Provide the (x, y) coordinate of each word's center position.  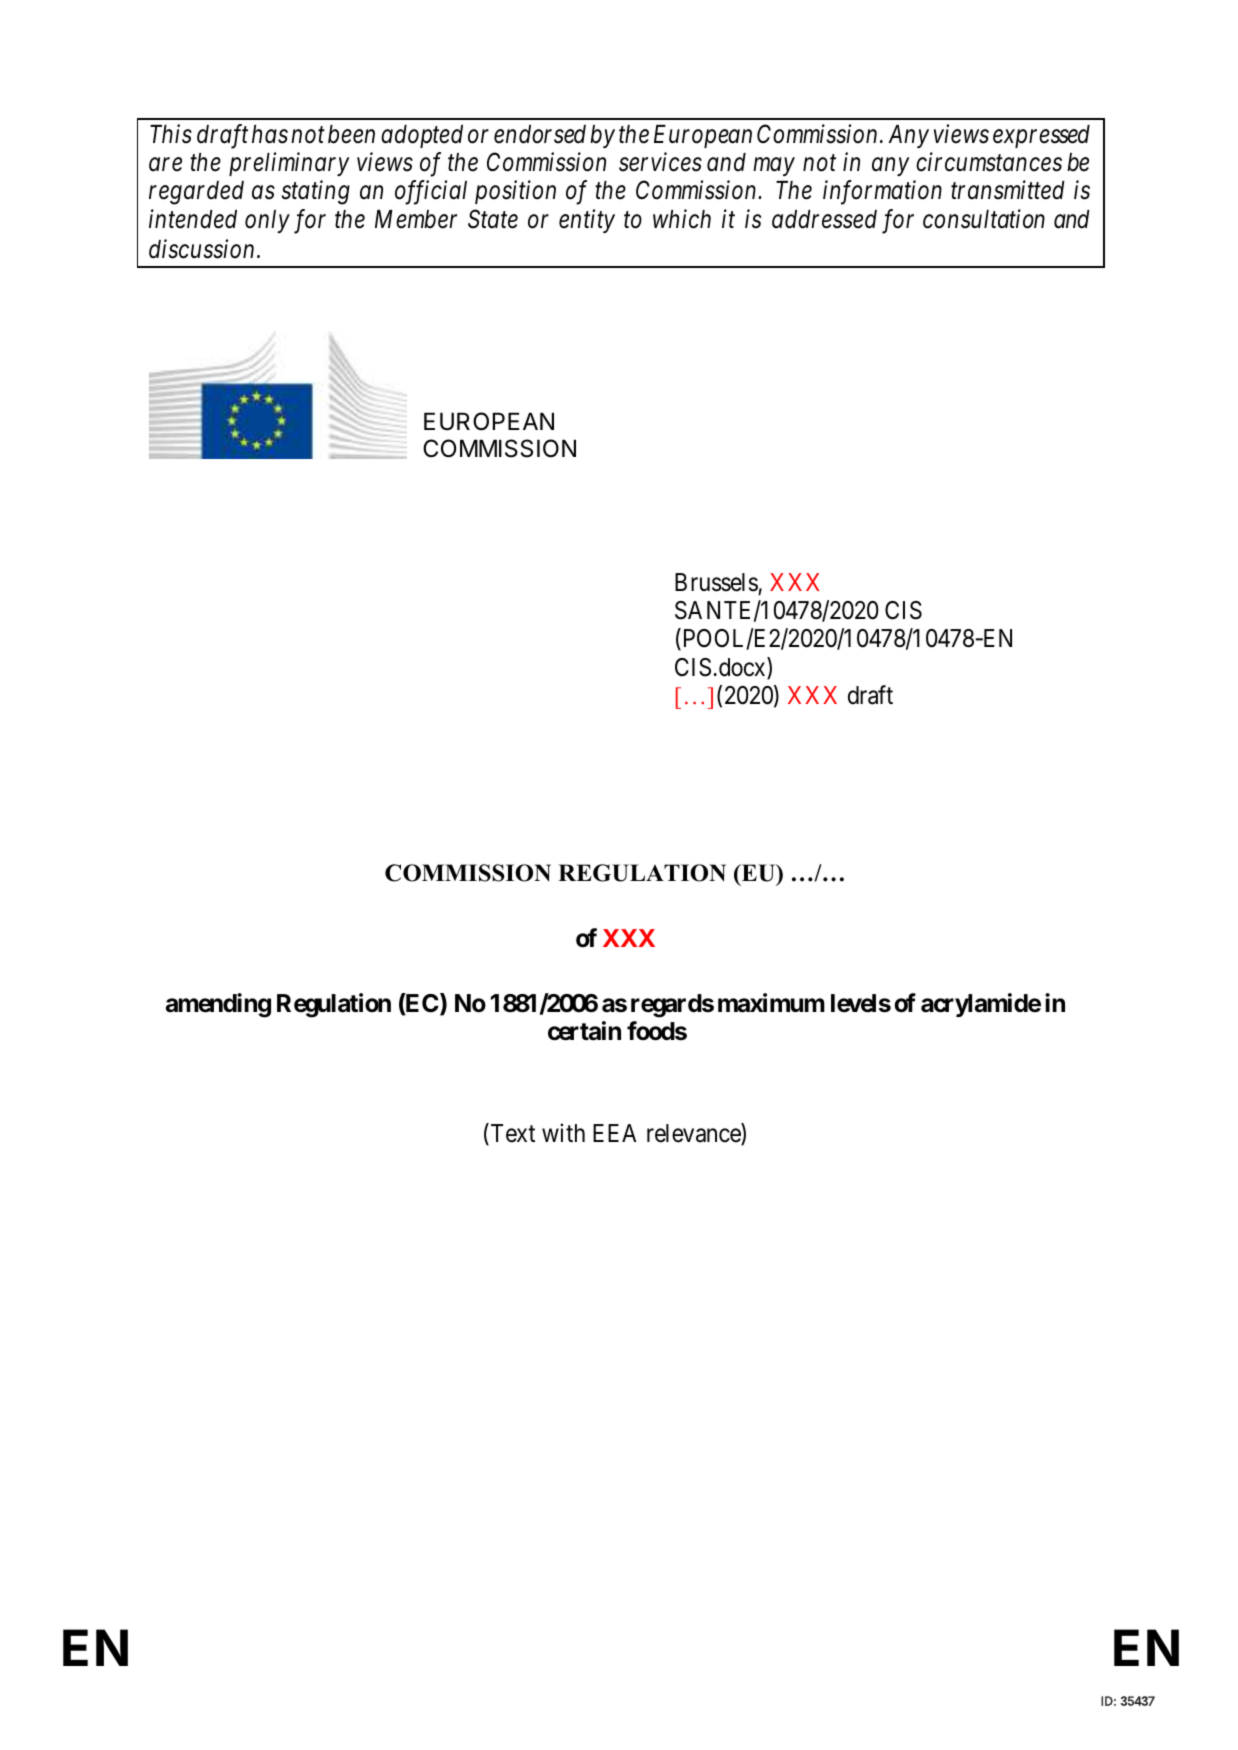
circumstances (989, 162)
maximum (771, 1003)
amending (218, 1005)
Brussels (716, 582)
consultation (984, 219)
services (660, 162)
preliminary (289, 164)
